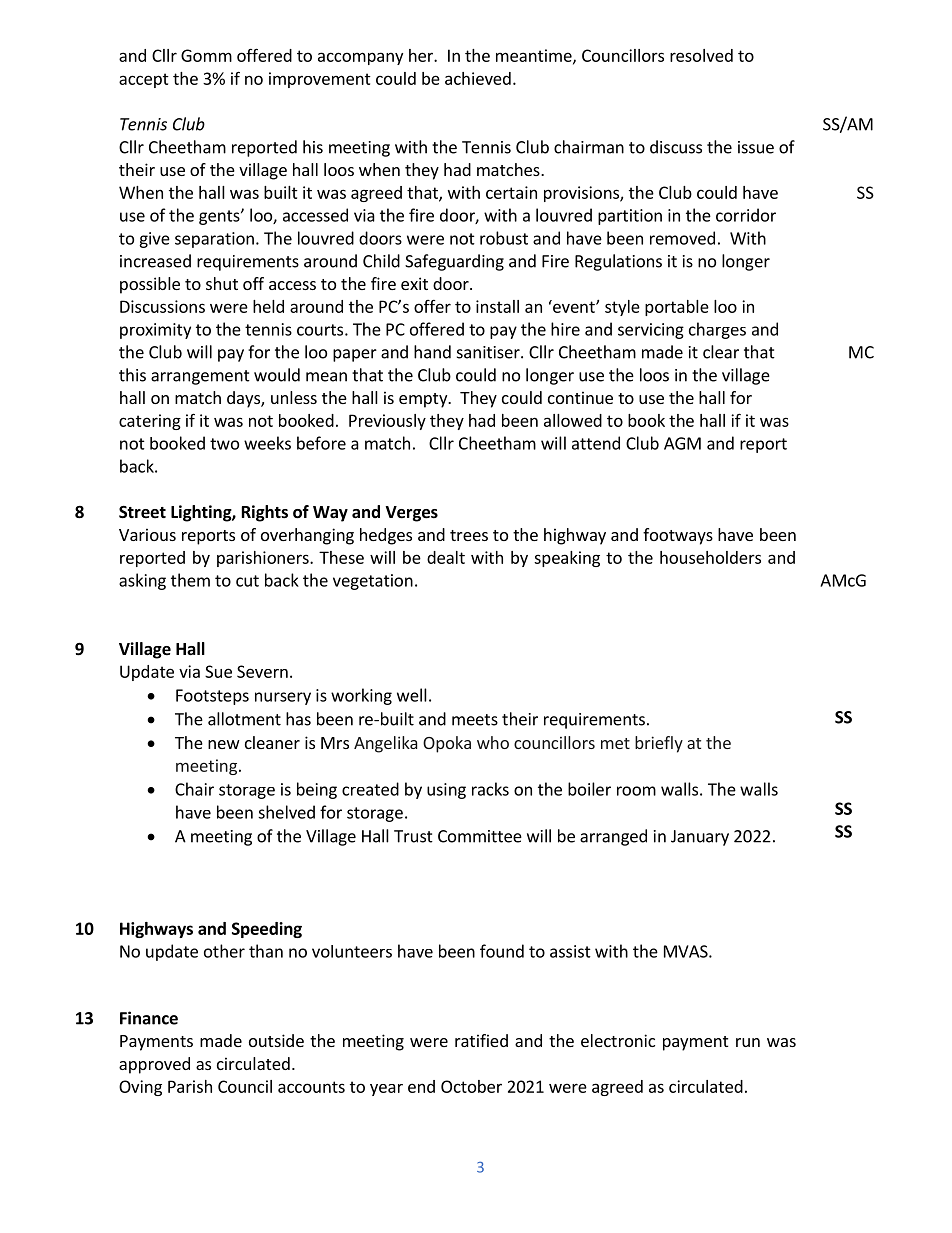 This screenshot has width=952, height=1233. I want to click on resolved, so click(701, 55).
